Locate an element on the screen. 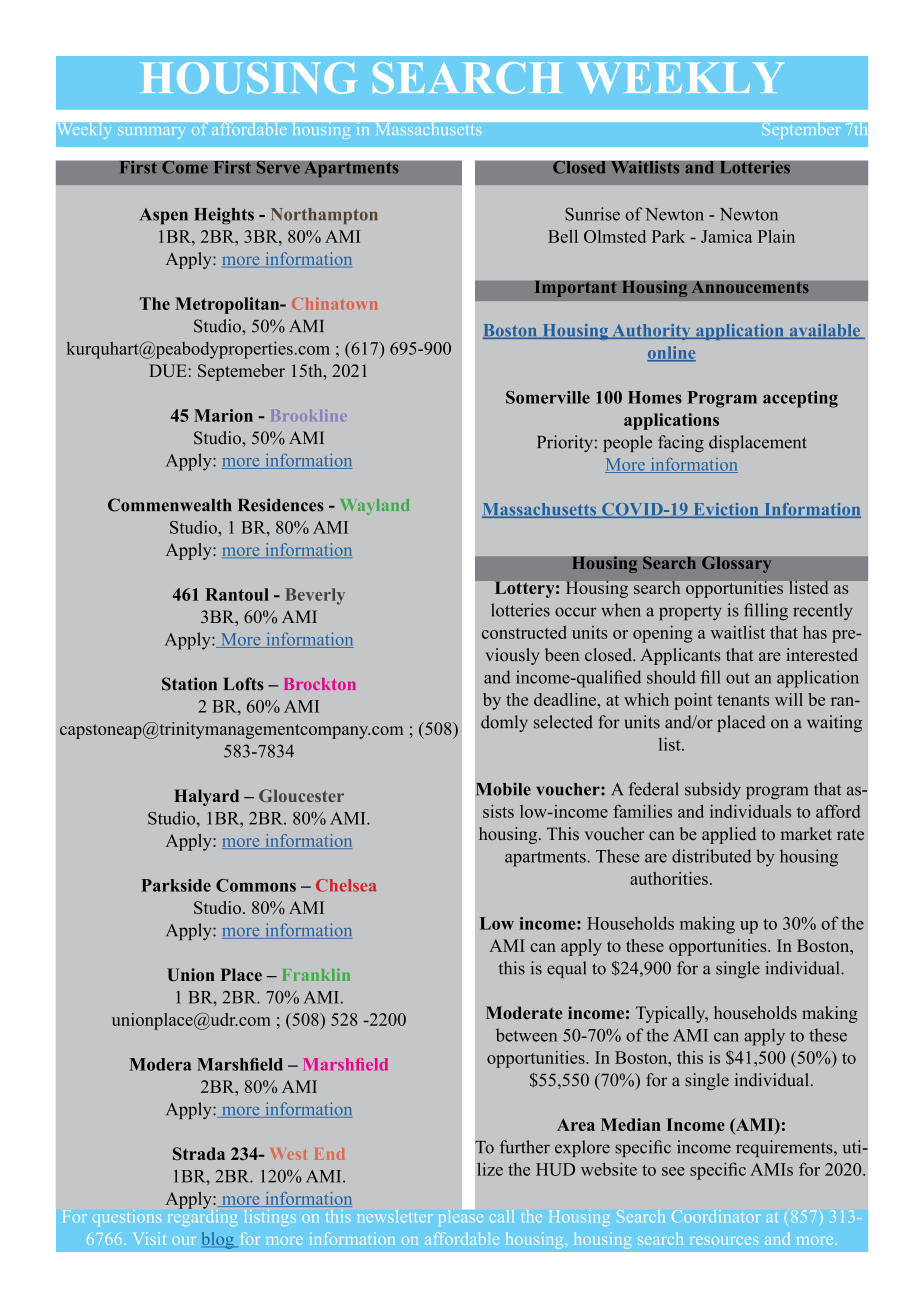 This screenshot has width=924, height=1308. Coordinator is located at coordinates (716, 1216).
